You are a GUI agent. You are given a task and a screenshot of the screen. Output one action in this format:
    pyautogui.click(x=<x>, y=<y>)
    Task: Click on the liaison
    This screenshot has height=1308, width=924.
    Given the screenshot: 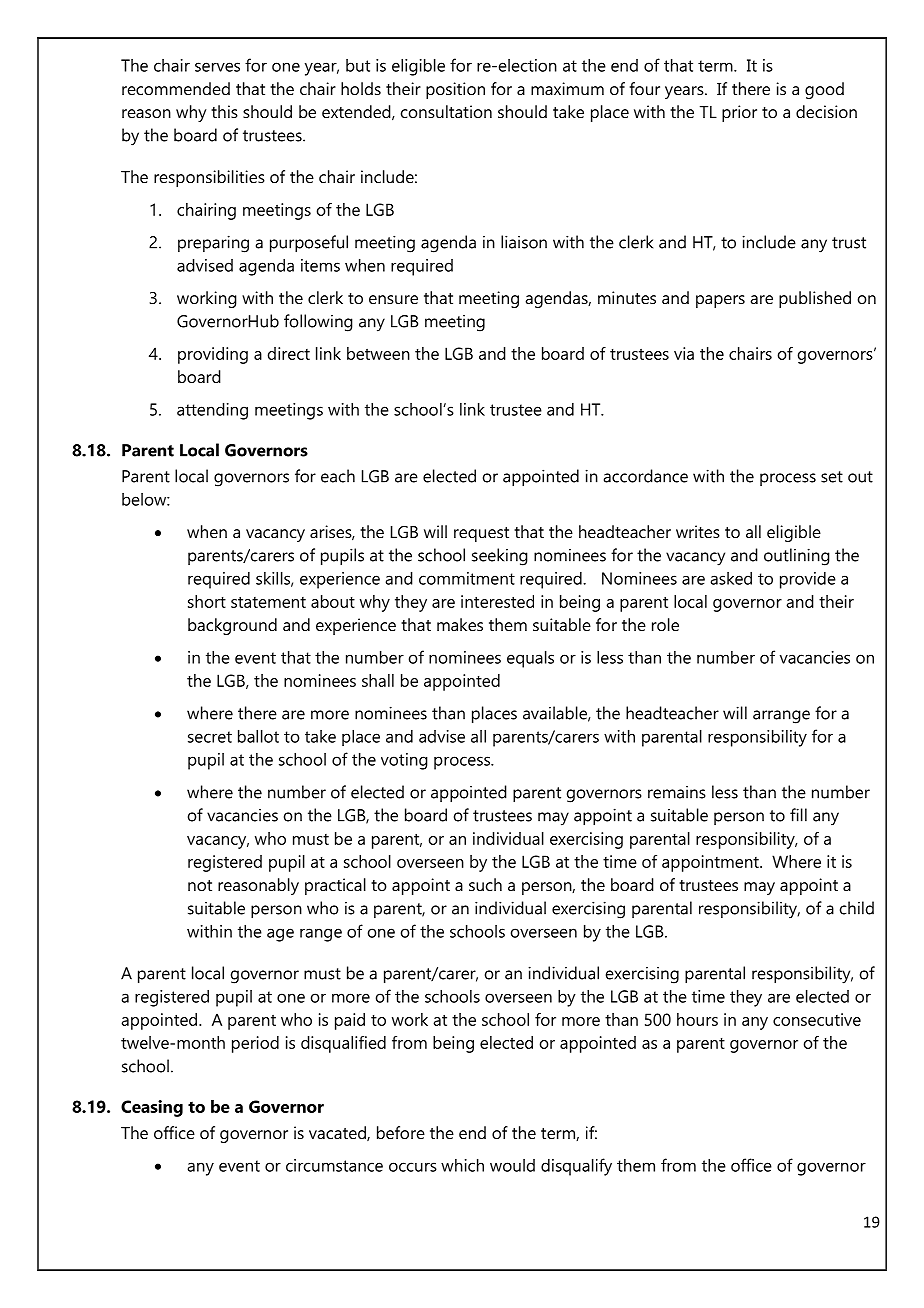 What is the action you would take?
    pyautogui.click(x=524, y=242)
